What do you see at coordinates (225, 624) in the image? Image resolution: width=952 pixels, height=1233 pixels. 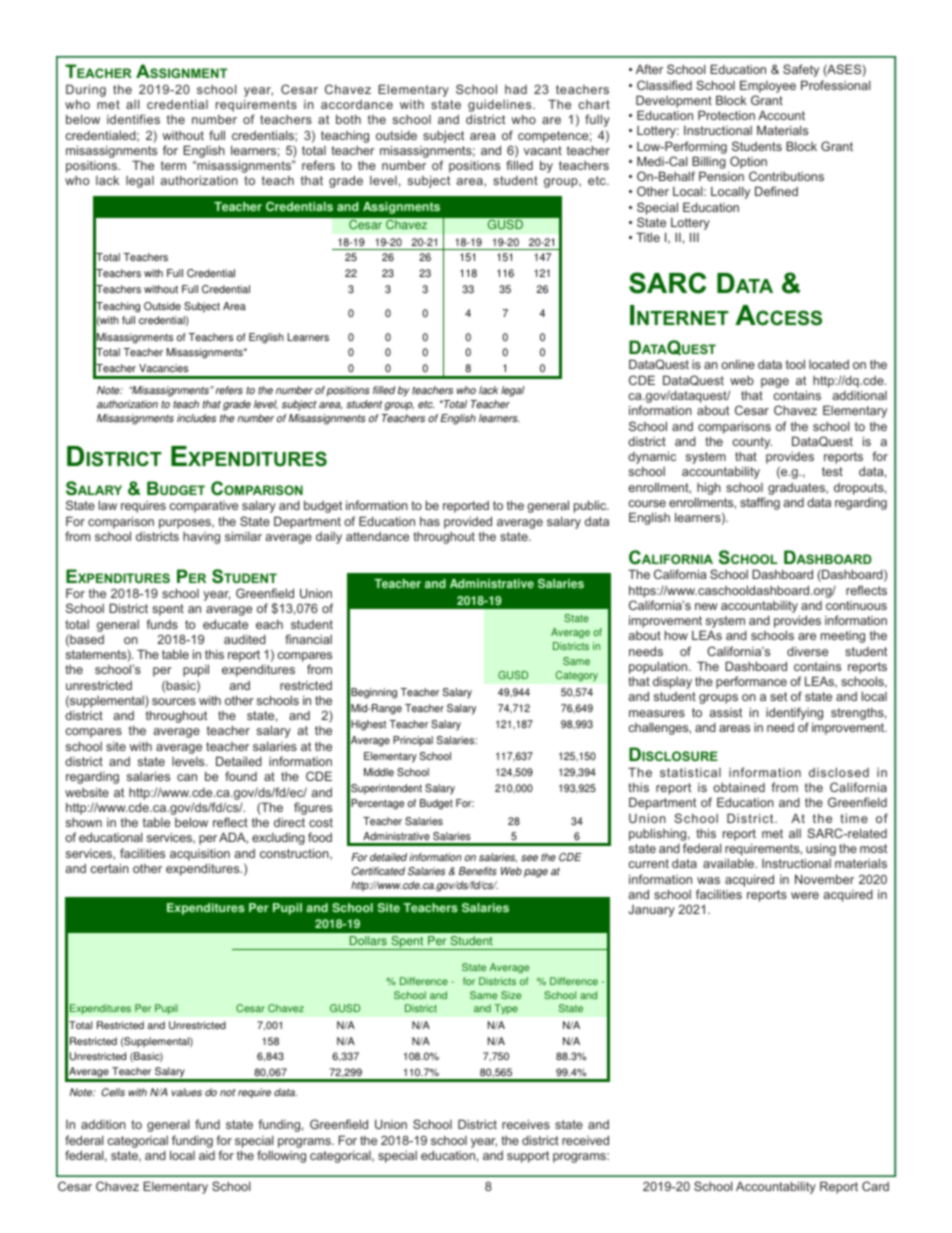 I see `educate` at bounding box center [225, 624].
